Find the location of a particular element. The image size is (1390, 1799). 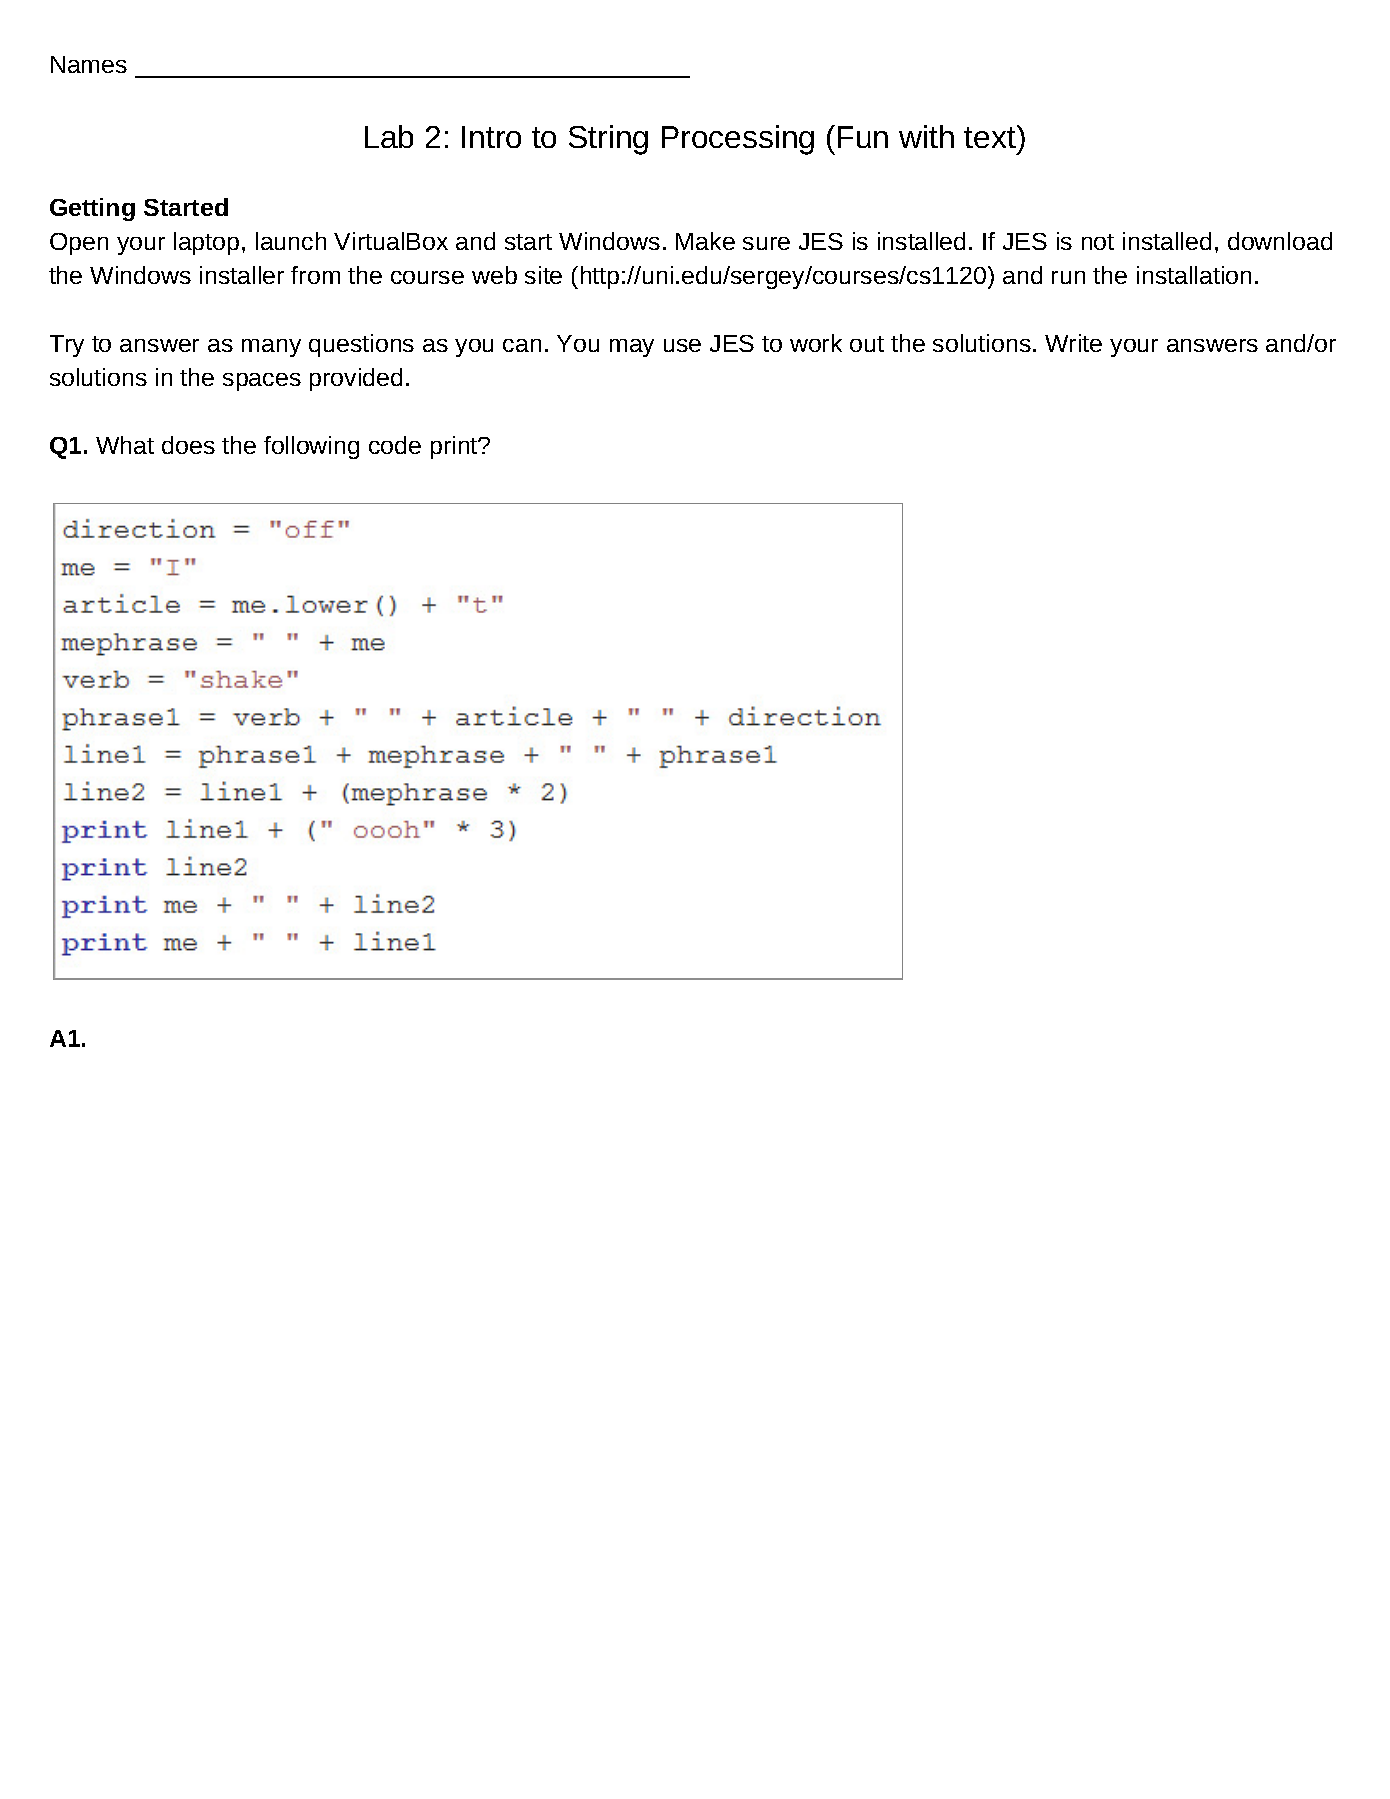

Names is located at coordinates (89, 64).
